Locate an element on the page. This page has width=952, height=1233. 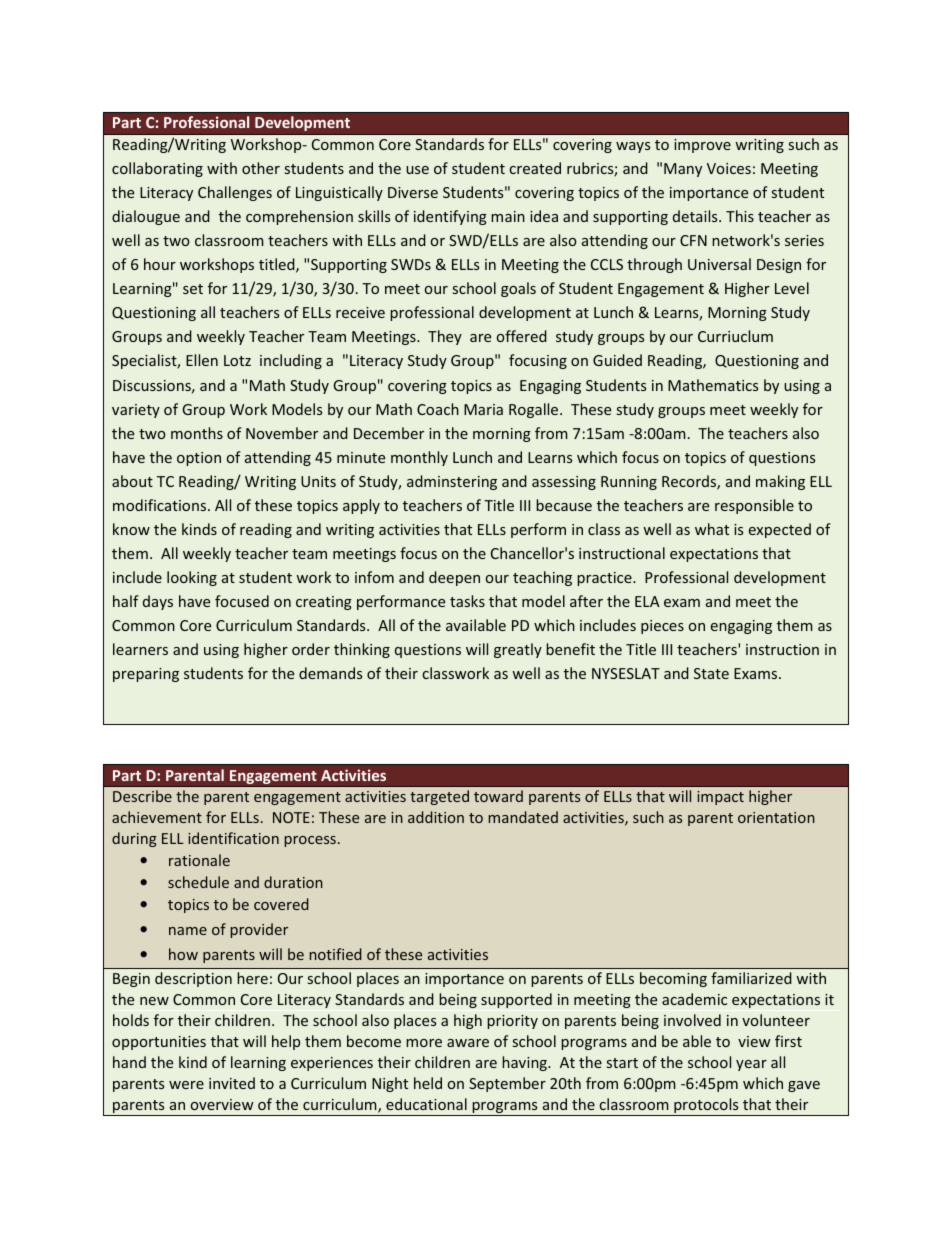
Voices is located at coordinates (729, 168).
